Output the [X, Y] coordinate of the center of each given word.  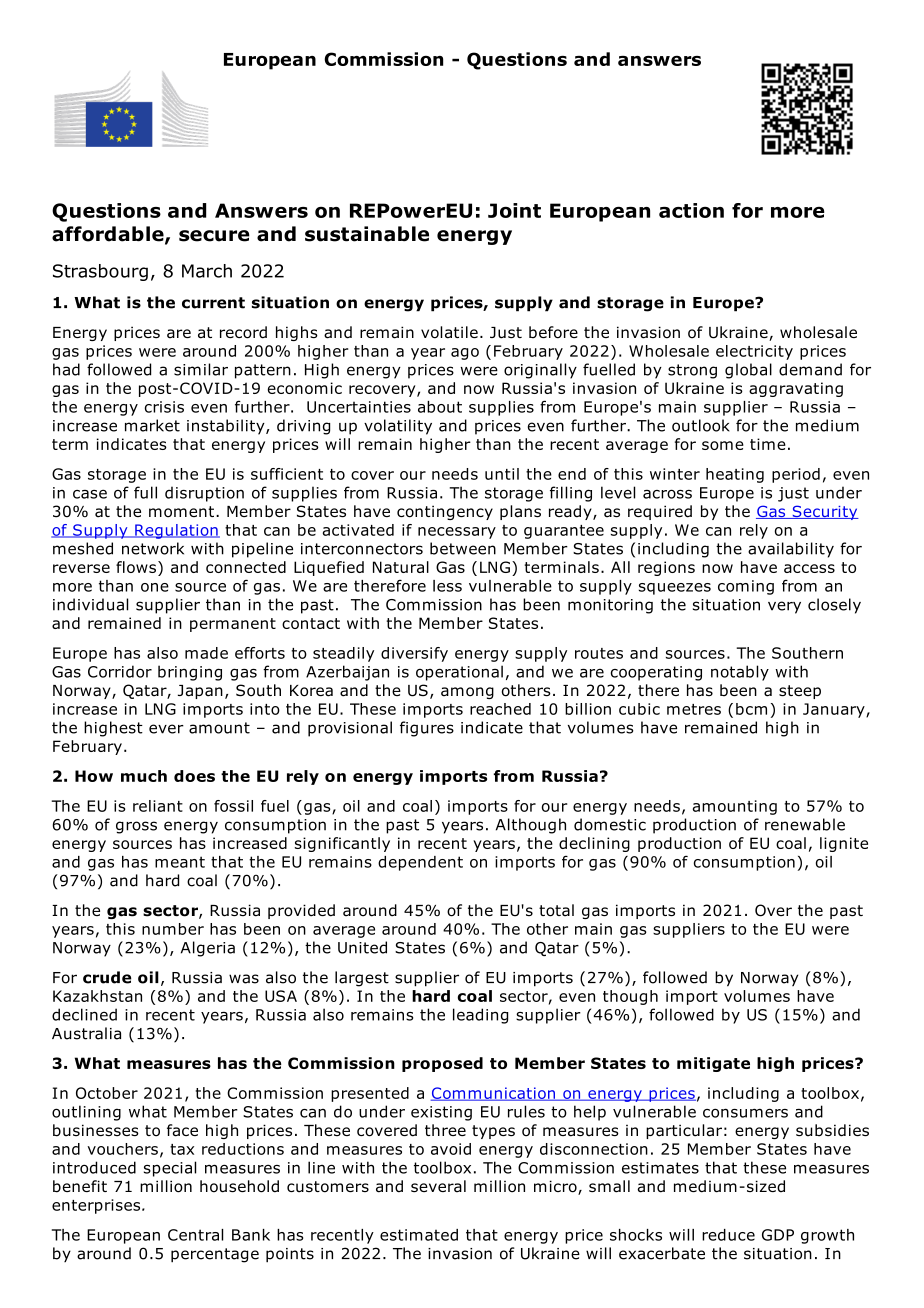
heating [735, 475]
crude [107, 977]
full [145, 492]
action [691, 210]
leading [480, 1016]
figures [427, 729]
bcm [751, 709]
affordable [109, 235]
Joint [514, 210]
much [144, 776]
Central [195, 1235]
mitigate [713, 1064]
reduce [728, 1235]
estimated [419, 1235]
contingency [445, 512]
